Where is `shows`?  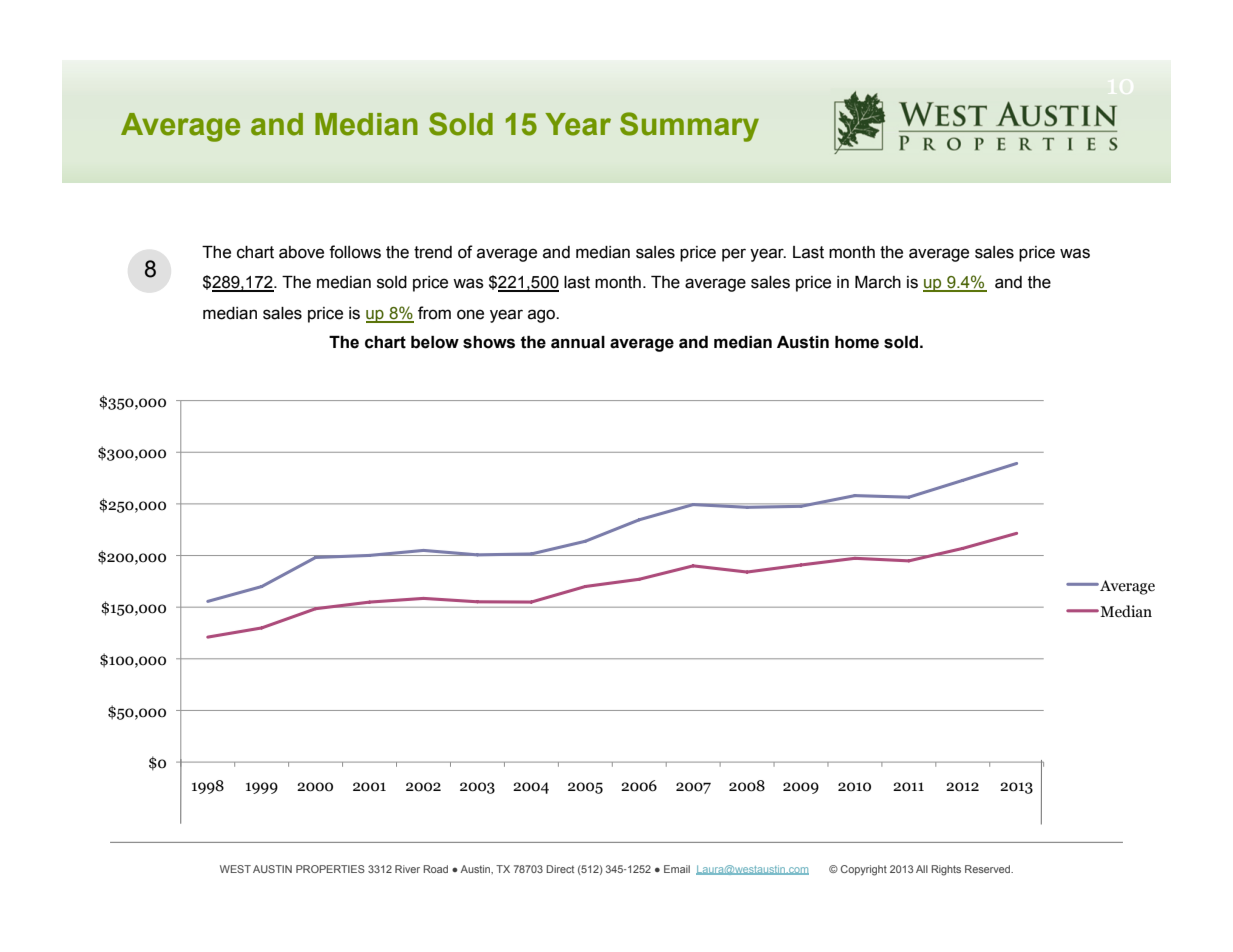
shows is located at coordinates (489, 342).
